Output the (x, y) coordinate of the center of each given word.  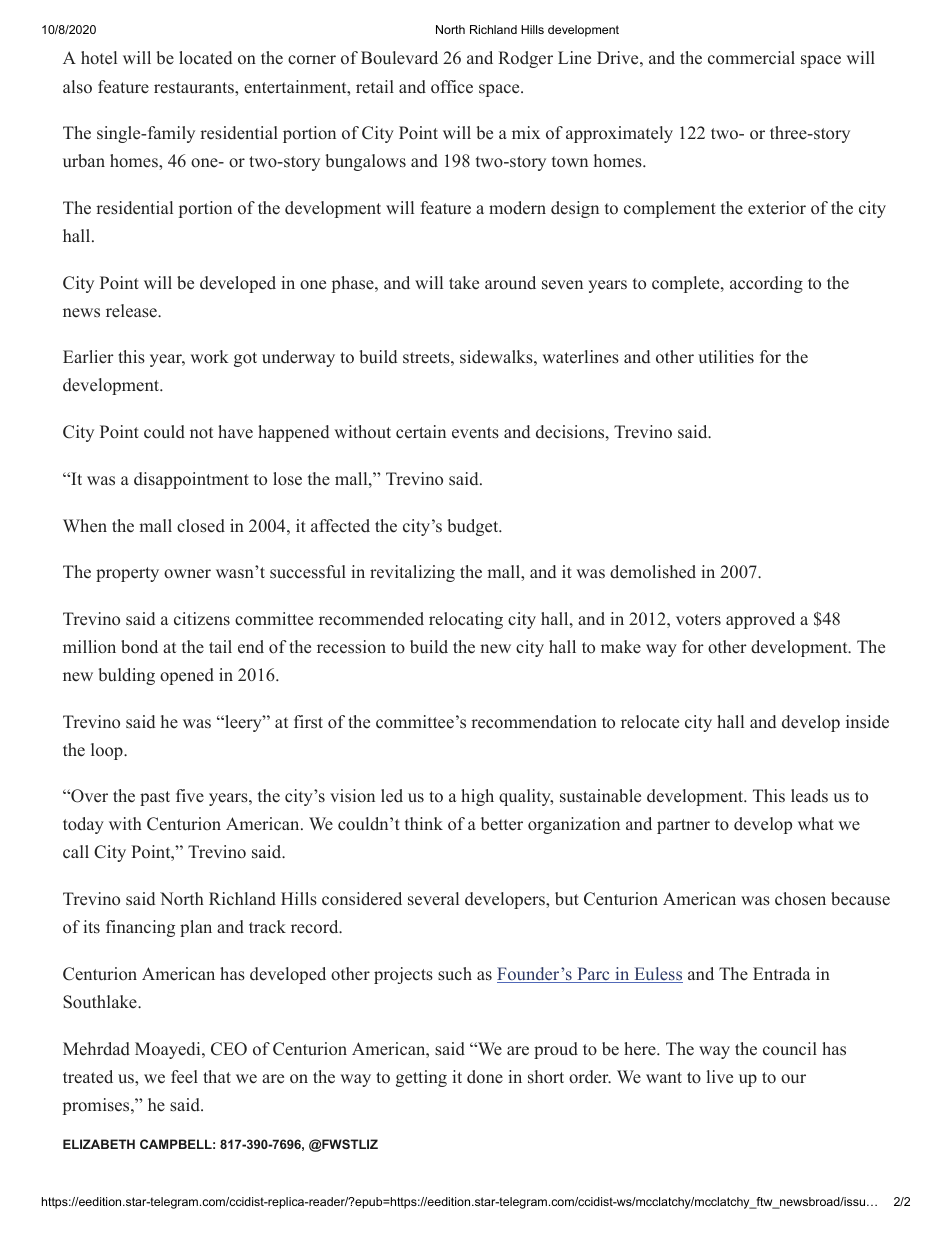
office (452, 87)
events (475, 433)
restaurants (195, 88)
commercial (751, 58)
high (477, 797)
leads (809, 796)
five (190, 796)
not (201, 433)
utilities (726, 357)
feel (184, 1077)
